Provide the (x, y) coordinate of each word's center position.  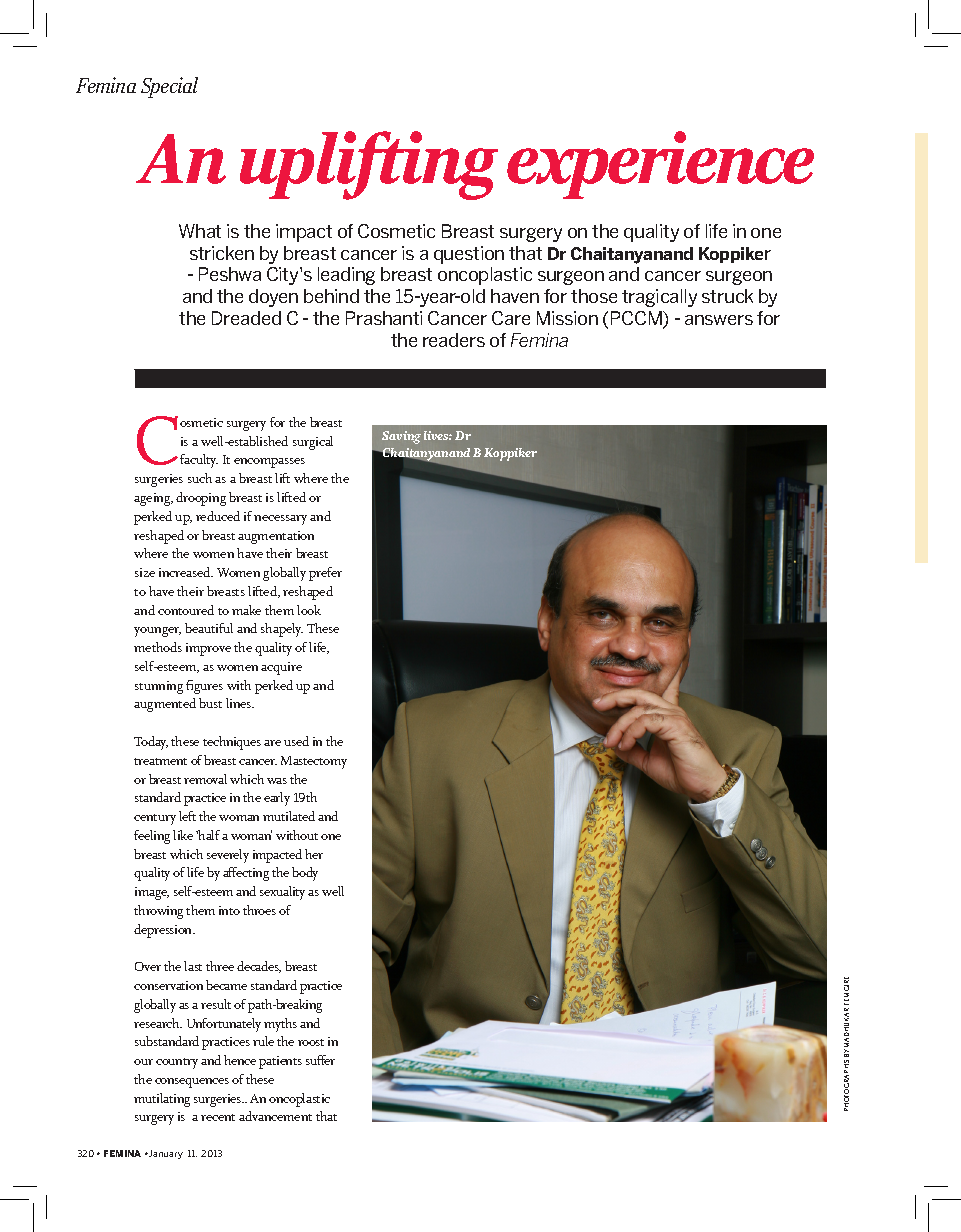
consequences (192, 1083)
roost (311, 1042)
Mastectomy (314, 762)
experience (660, 165)
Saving (401, 437)
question (469, 255)
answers (719, 320)
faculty (199, 461)
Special (169, 87)
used (296, 741)
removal (205, 779)
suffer (320, 1060)
